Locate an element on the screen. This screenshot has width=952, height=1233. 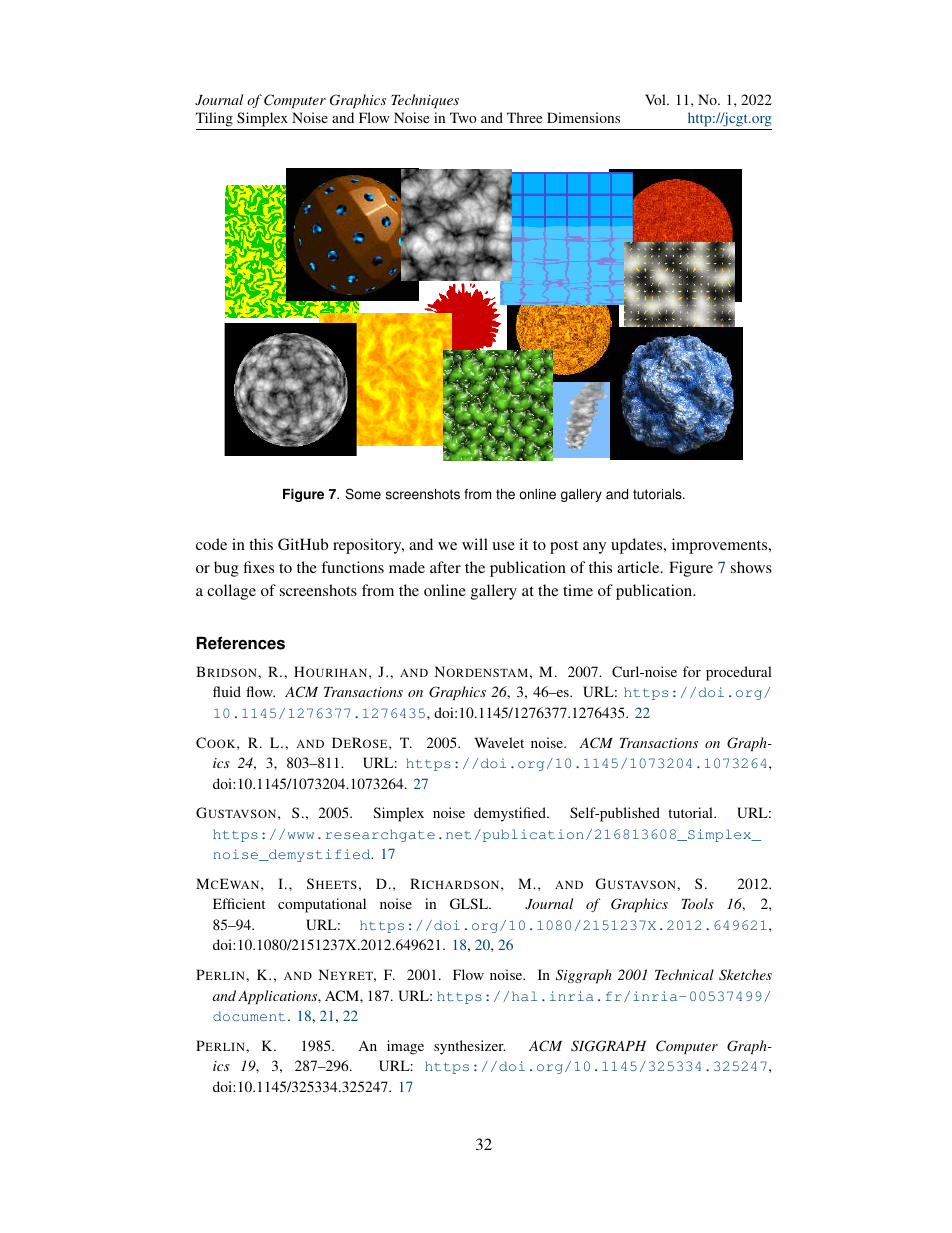
code is located at coordinates (211, 544).
